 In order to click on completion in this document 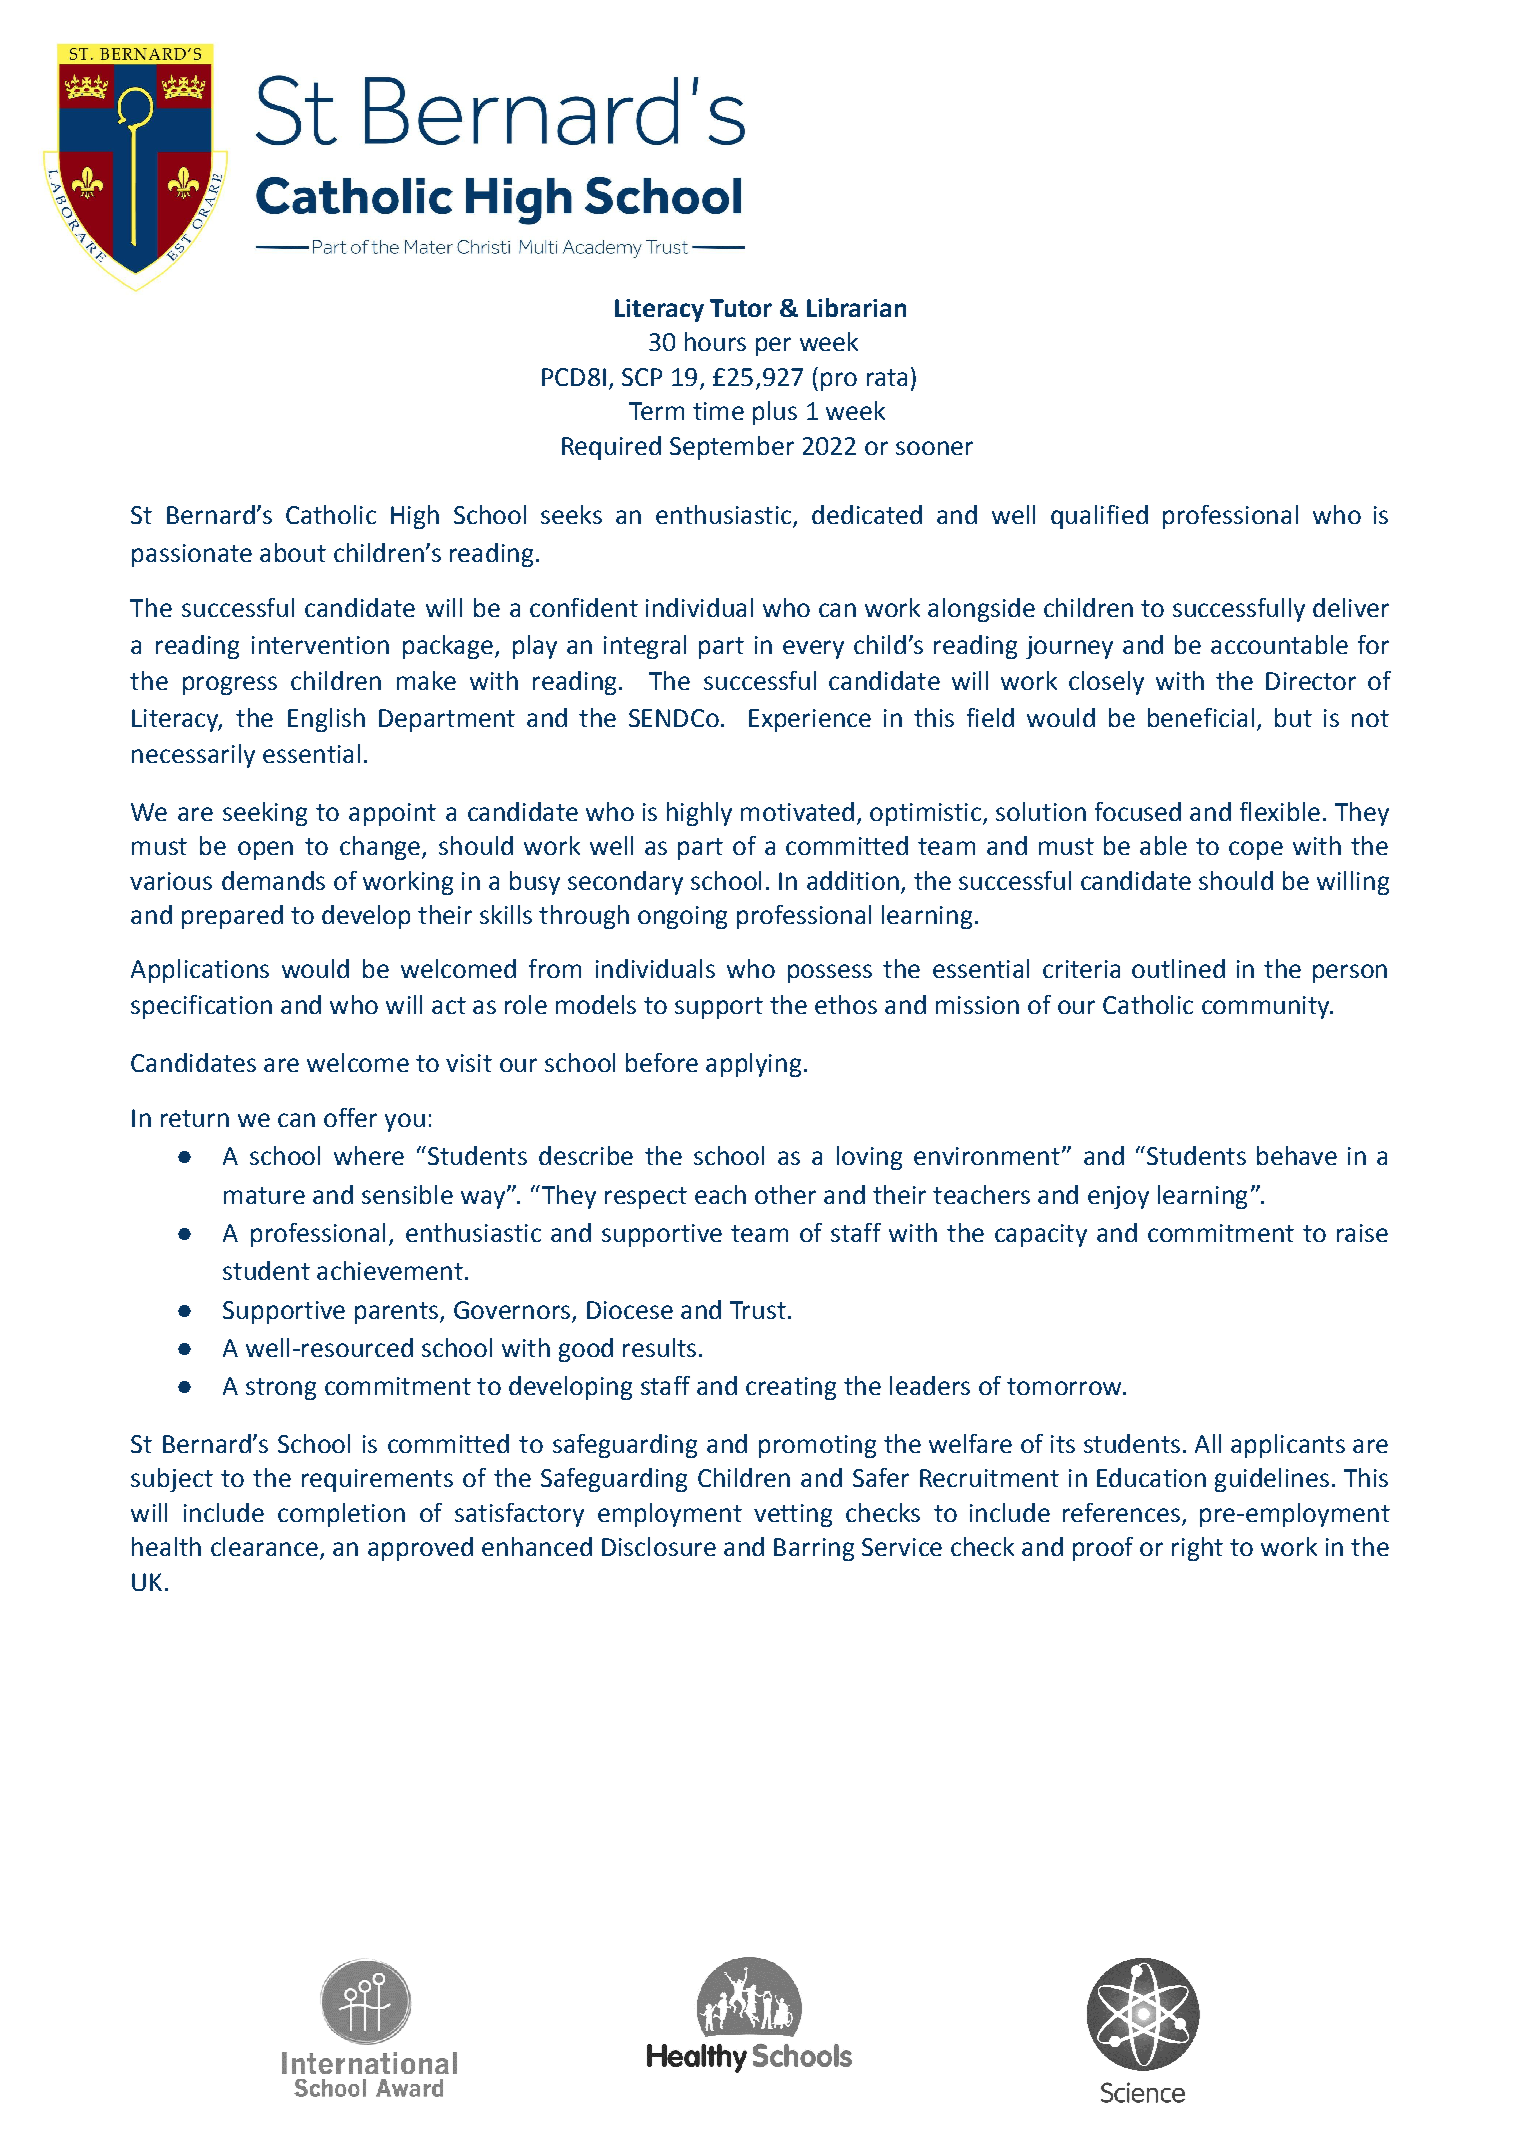, I will do `click(341, 1515)`.
